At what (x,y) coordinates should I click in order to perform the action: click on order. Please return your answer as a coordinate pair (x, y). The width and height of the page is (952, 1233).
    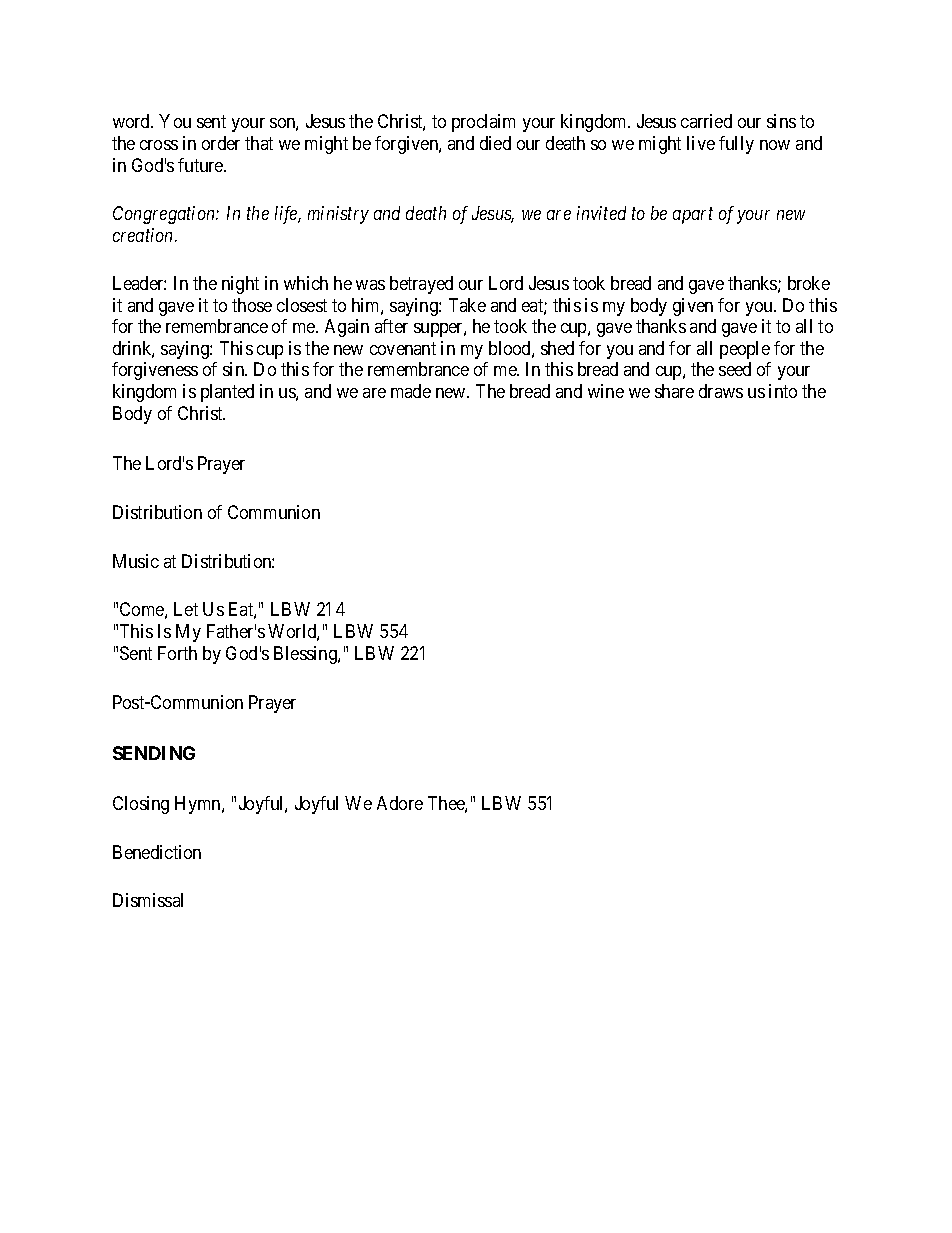
    Looking at the image, I should click on (221, 143).
